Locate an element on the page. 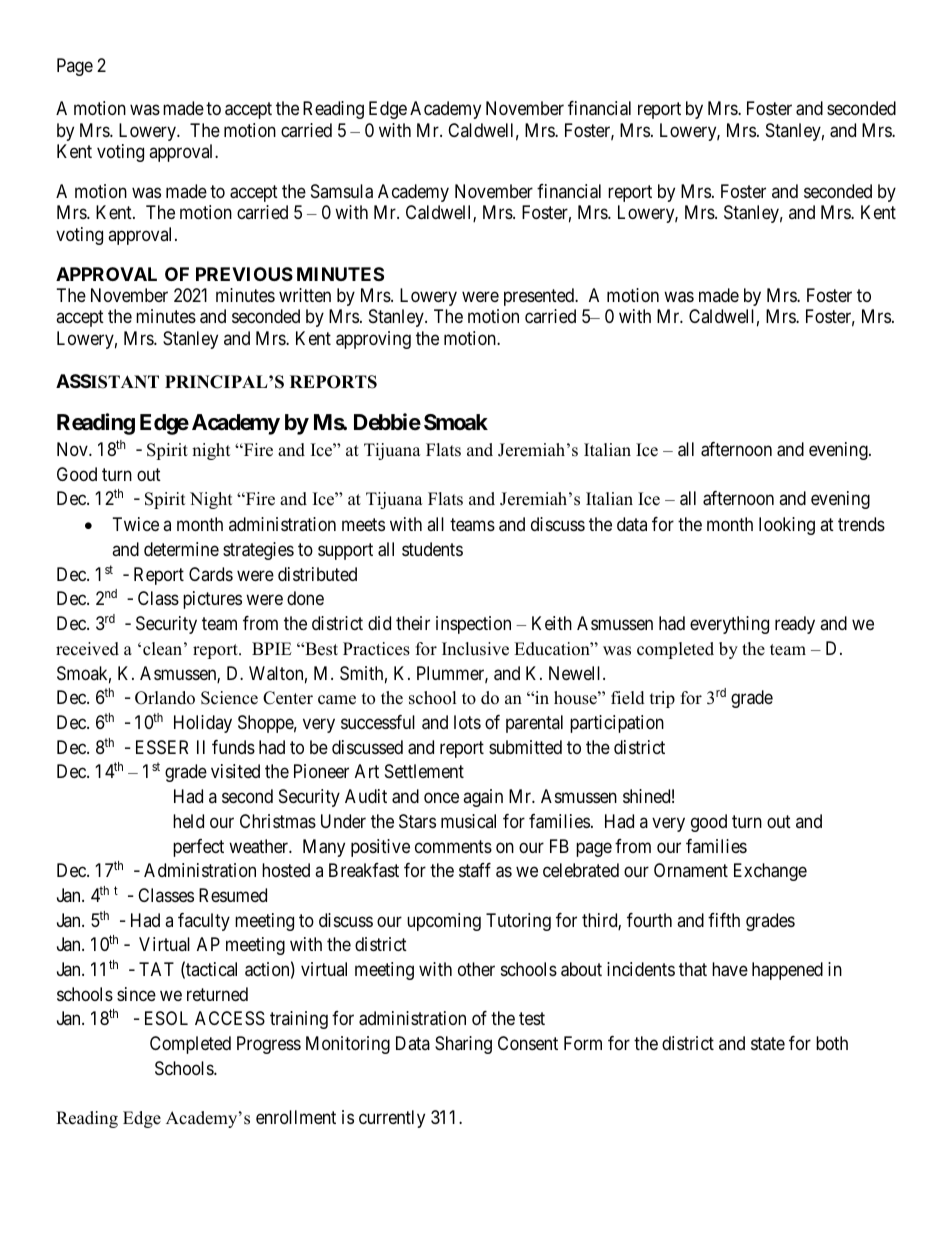  approving is located at coordinates (373, 340).
